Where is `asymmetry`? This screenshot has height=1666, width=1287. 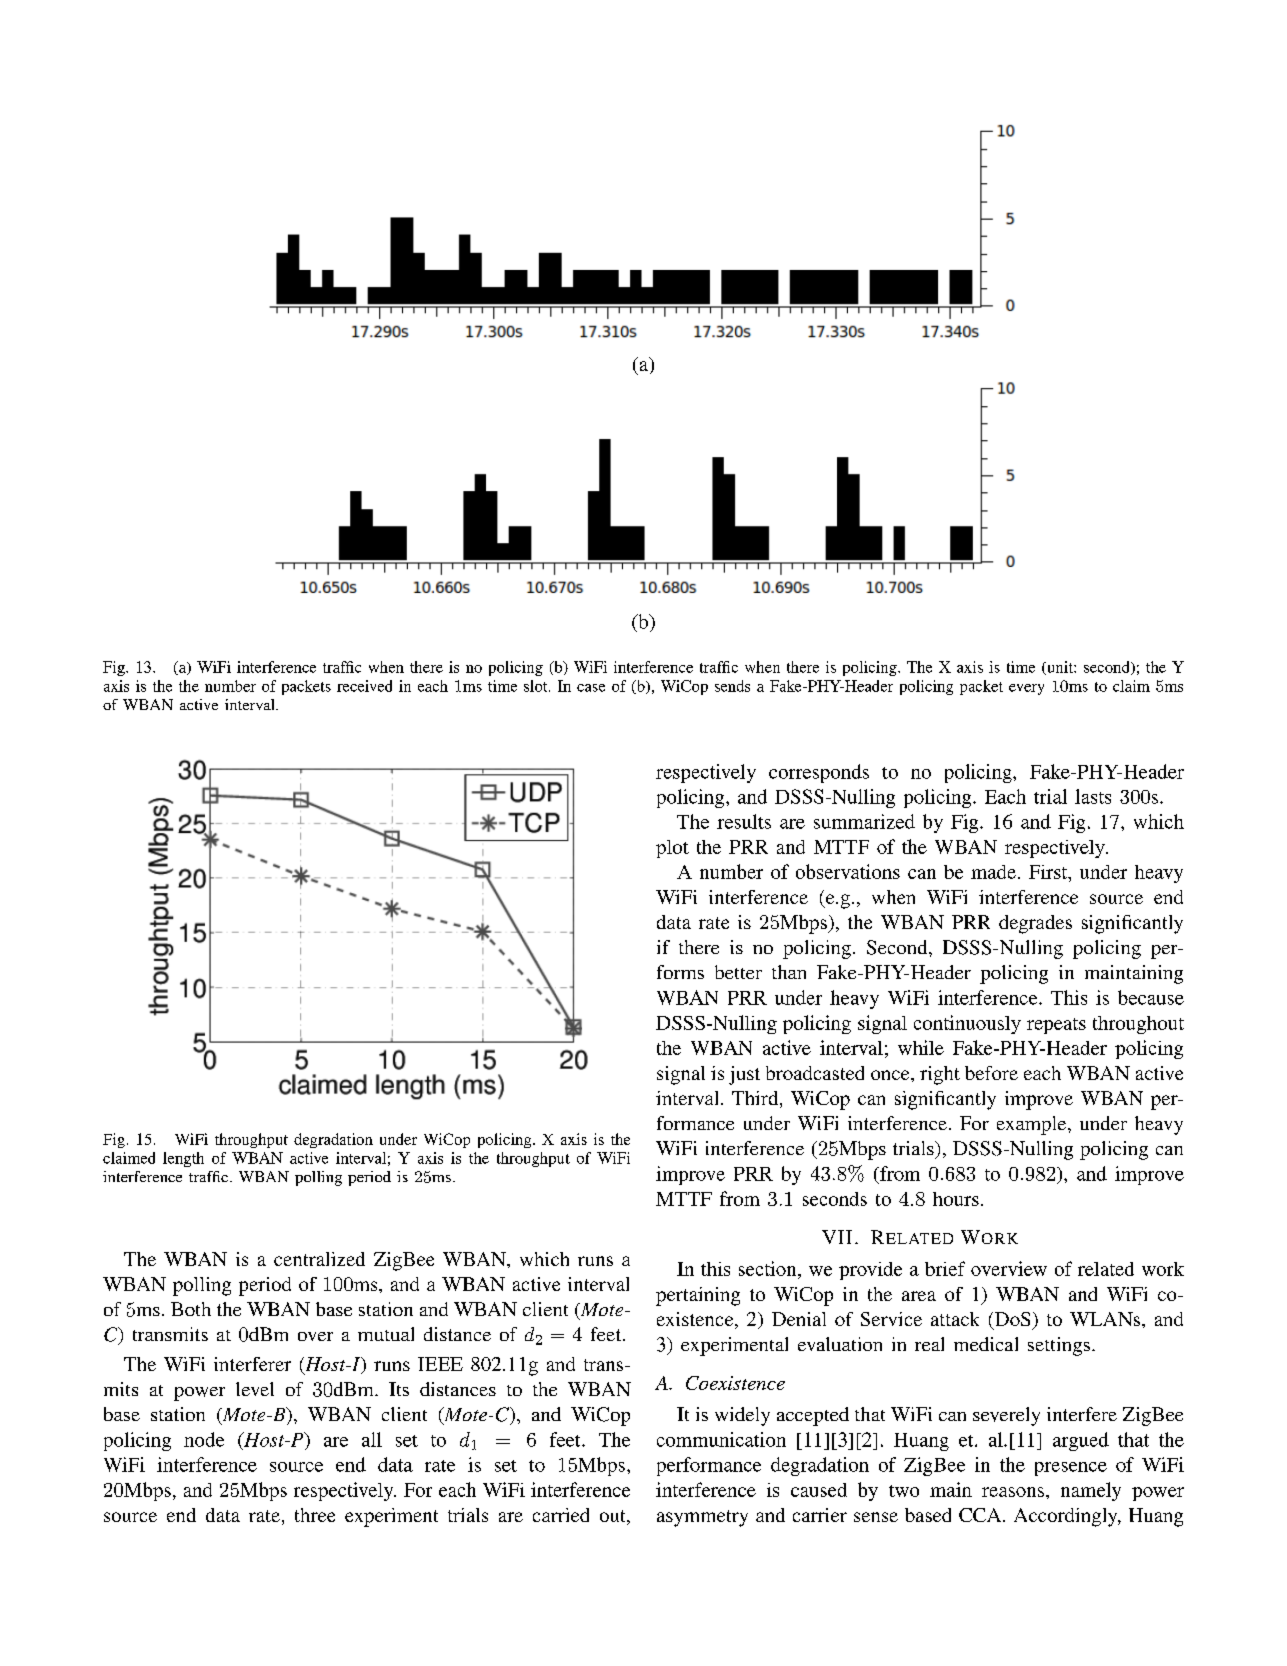 asymmetry is located at coordinates (702, 1518).
